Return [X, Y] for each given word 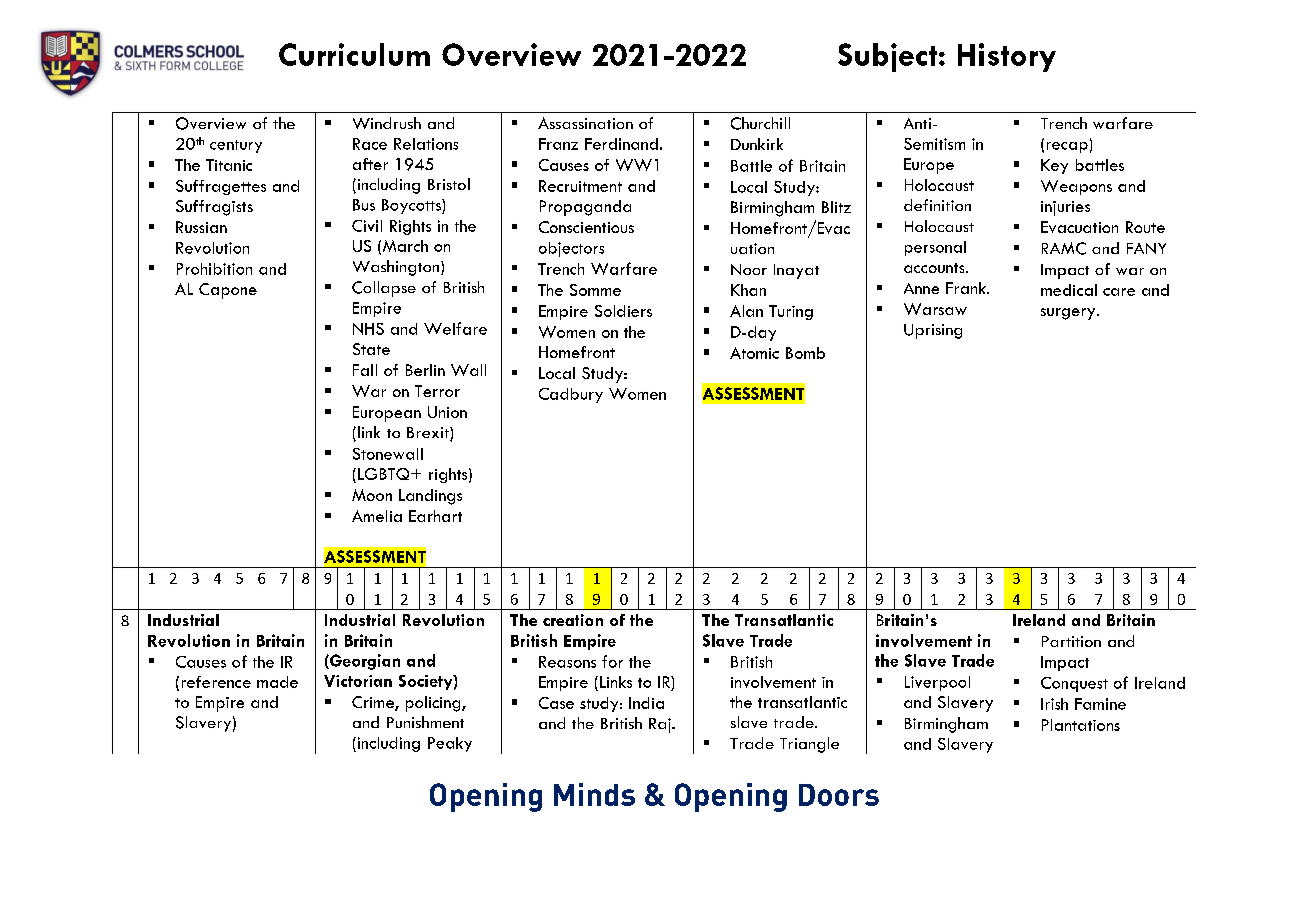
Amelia [377, 516]
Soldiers [623, 311]
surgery [1069, 314]
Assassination [585, 123]
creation [573, 620]
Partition [1071, 641]
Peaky [450, 744]
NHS [368, 329]
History [1007, 57]
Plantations [1081, 725]
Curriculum [354, 54]
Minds [594, 794]
